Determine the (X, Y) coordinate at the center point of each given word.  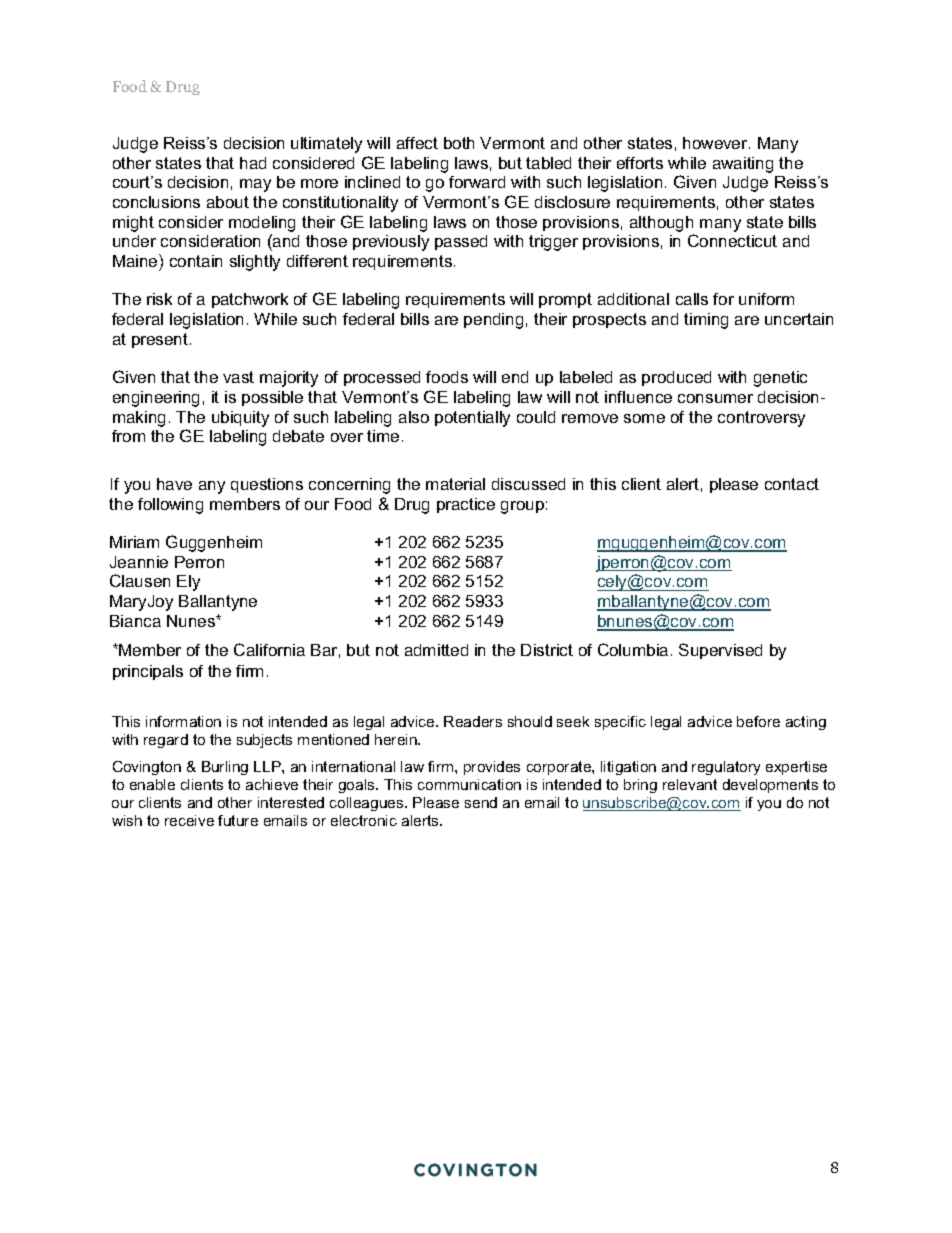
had (253, 163)
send (481, 802)
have (174, 484)
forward (477, 182)
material (455, 484)
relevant (690, 784)
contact (792, 484)
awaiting (743, 165)
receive (189, 820)
